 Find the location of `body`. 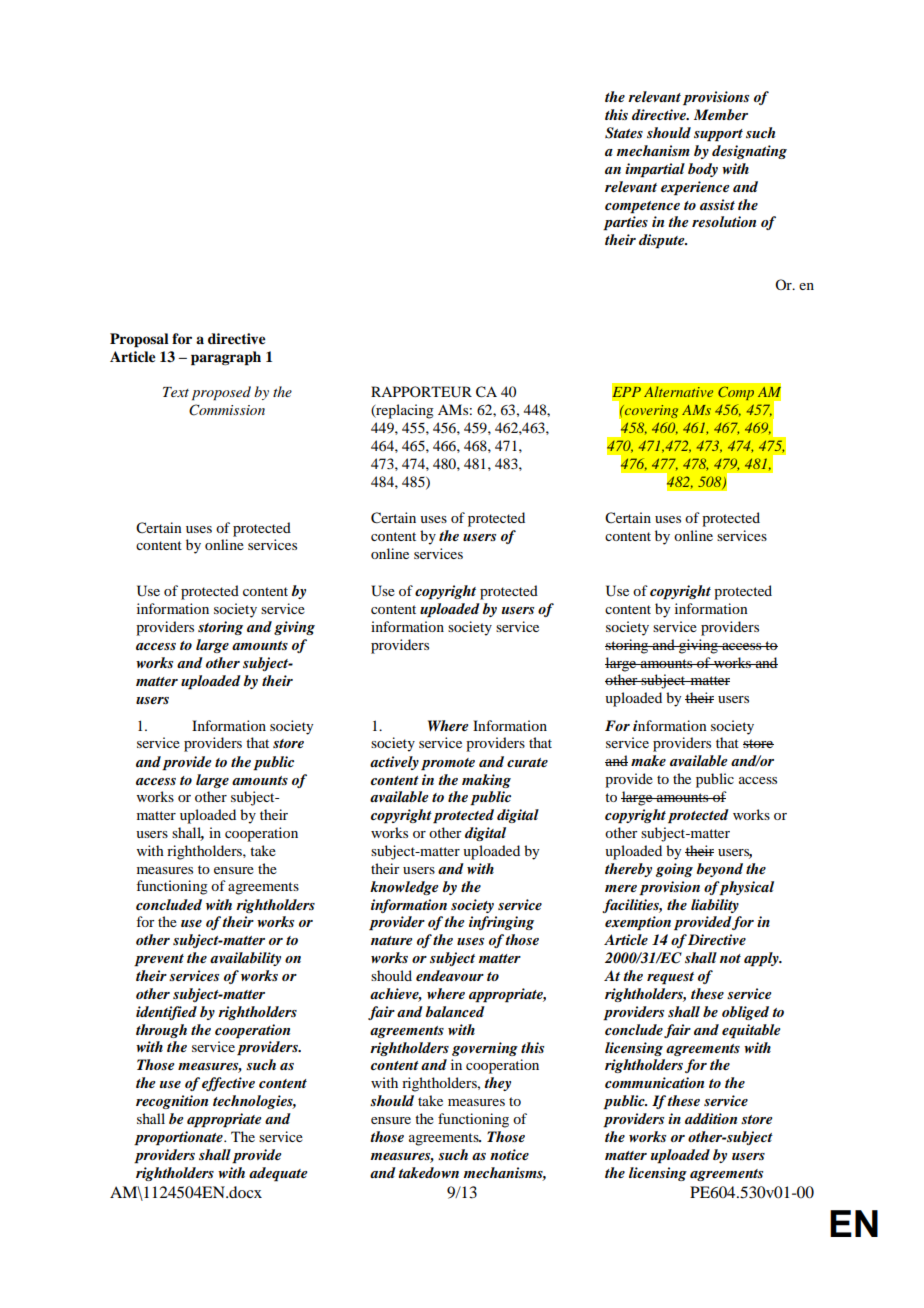

body is located at coordinates (703, 170).
